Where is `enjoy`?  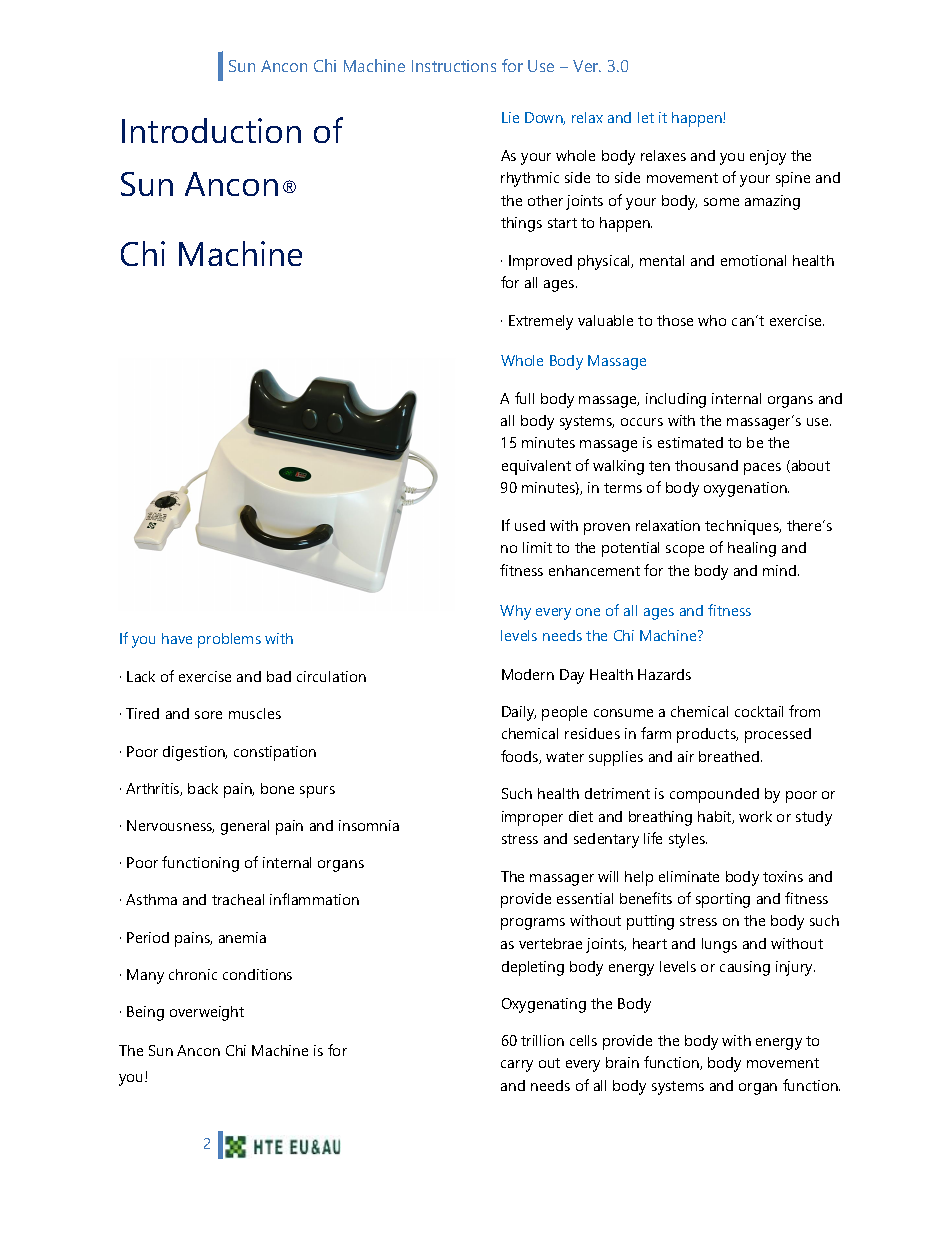 enjoy is located at coordinates (768, 157).
